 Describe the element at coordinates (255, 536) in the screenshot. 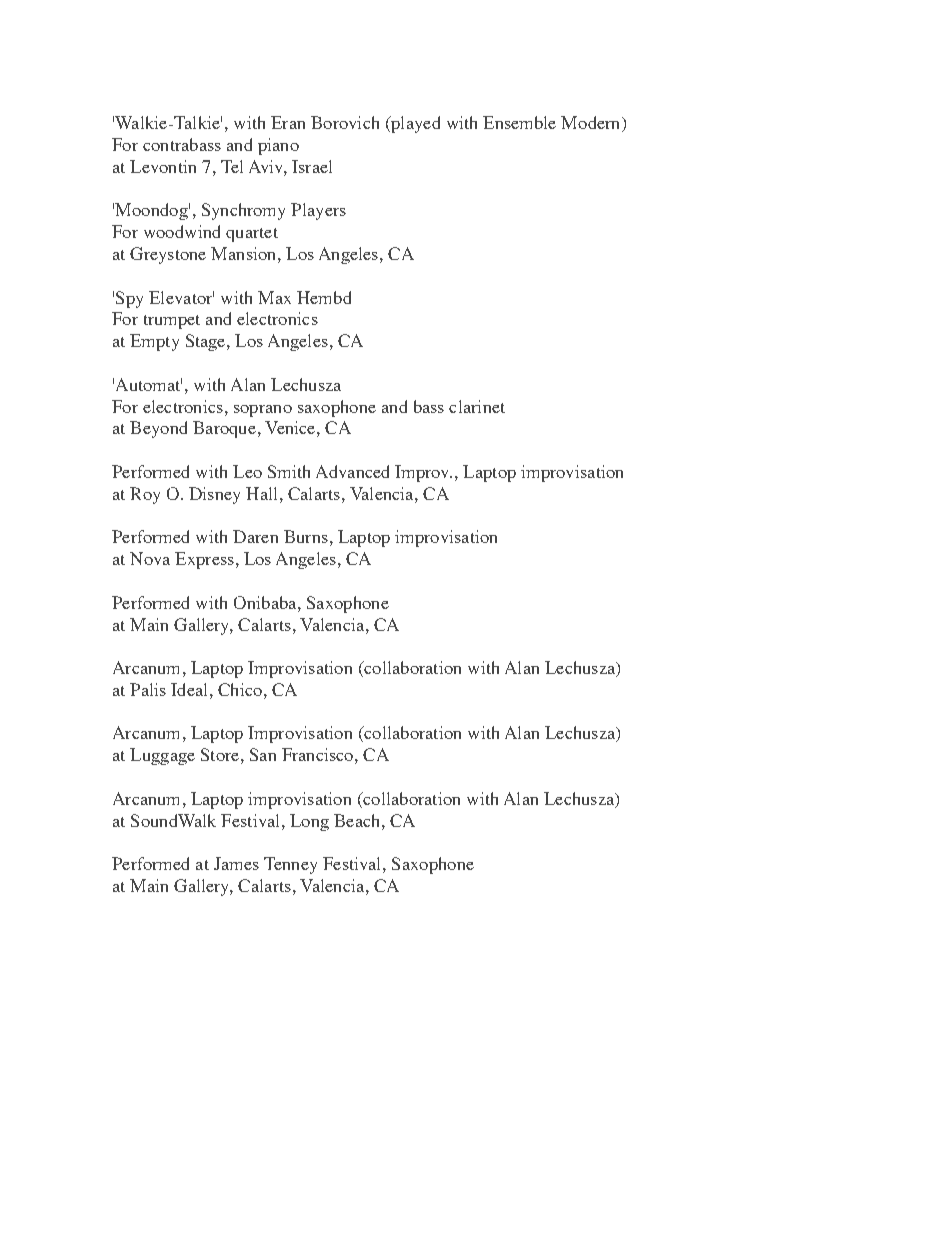

I see `Daren` at that location.
